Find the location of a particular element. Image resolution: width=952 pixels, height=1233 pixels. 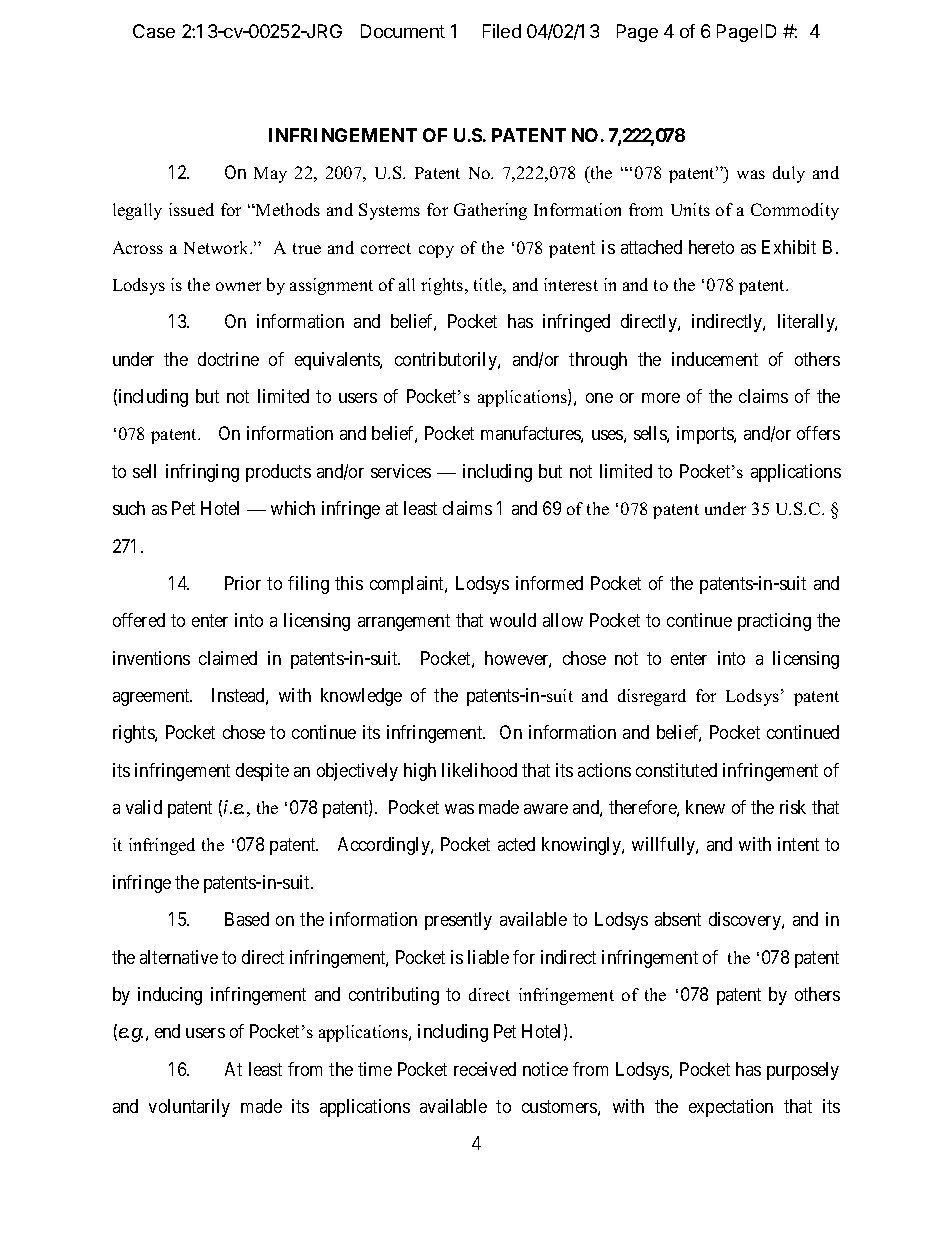

copy is located at coordinates (436, 251).
